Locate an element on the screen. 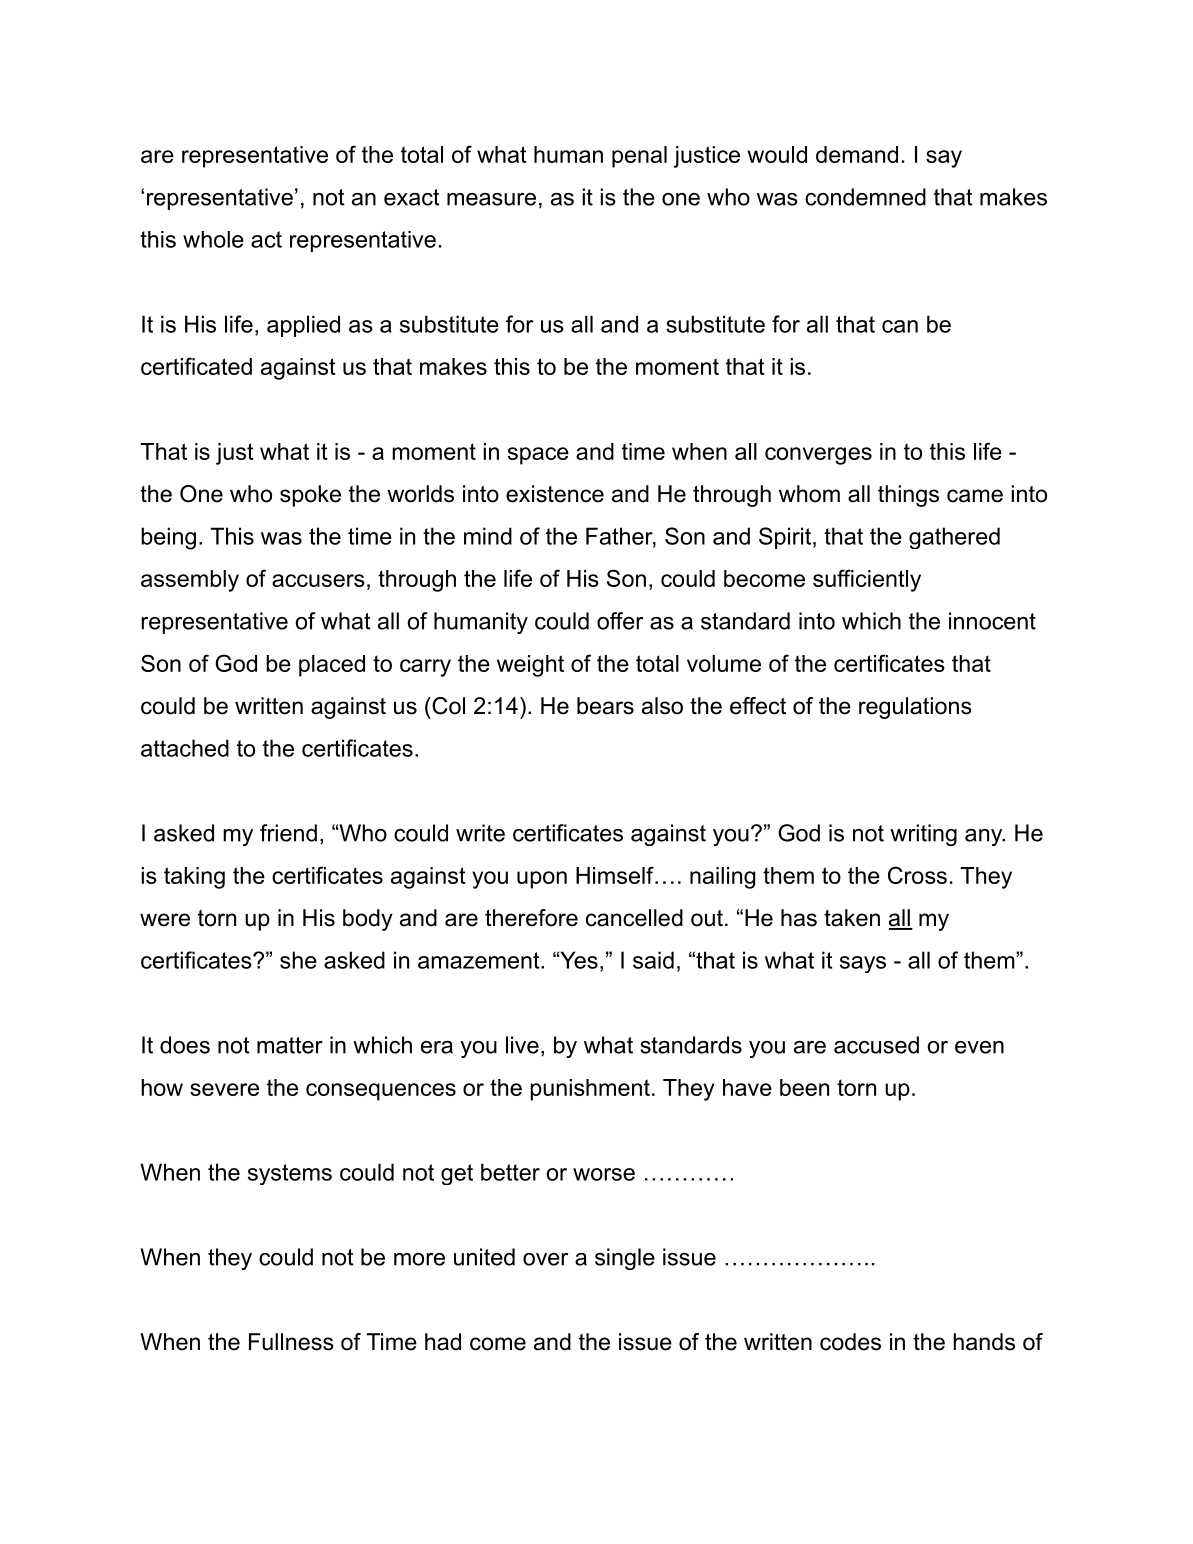 The width and height of the screenshot is (1193, 1544). things is located at coordinates (908, 496).
